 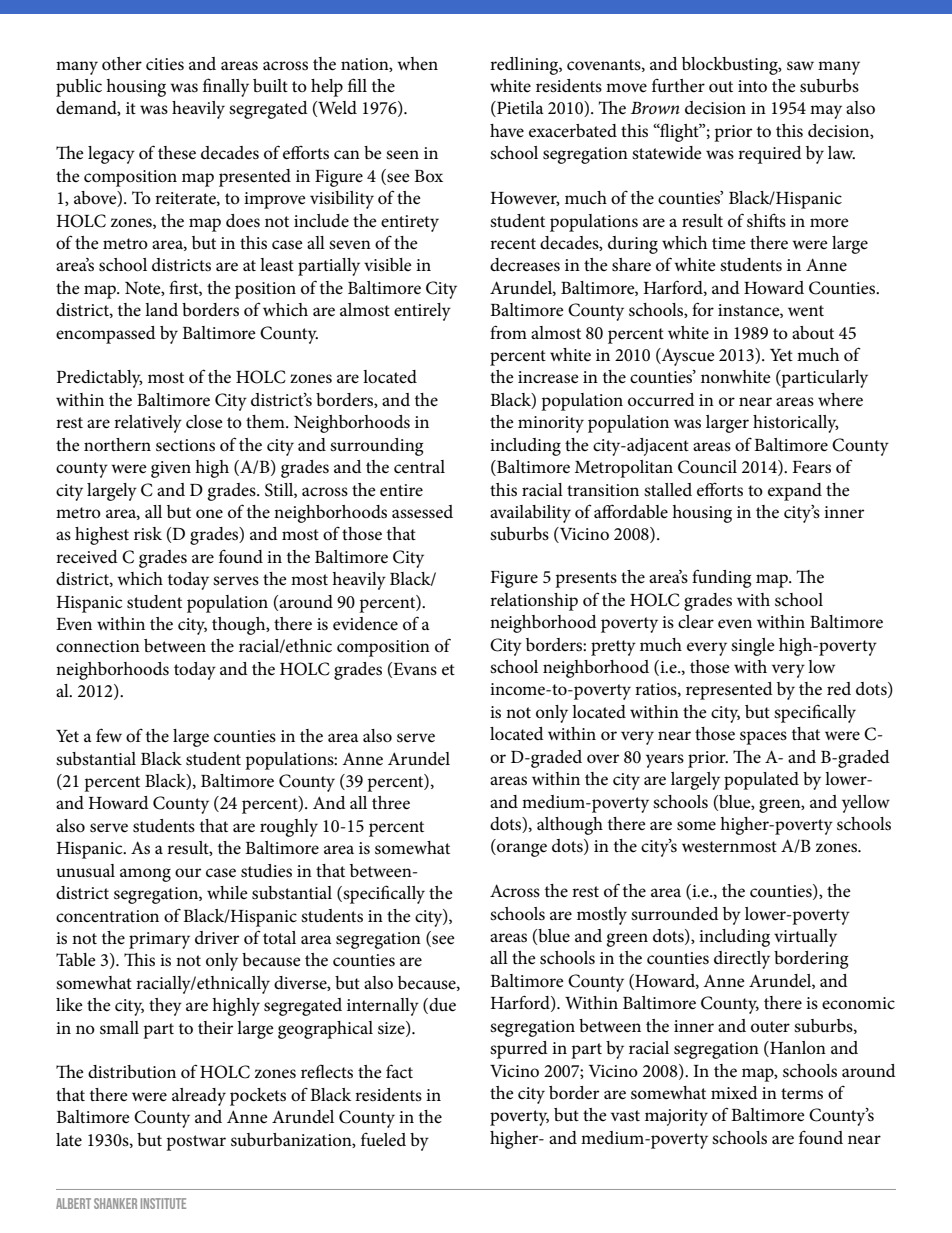 What do you see at coordinates (165, 64) in the screenshot?
I see `cities` at bounding box center [165, 64].
